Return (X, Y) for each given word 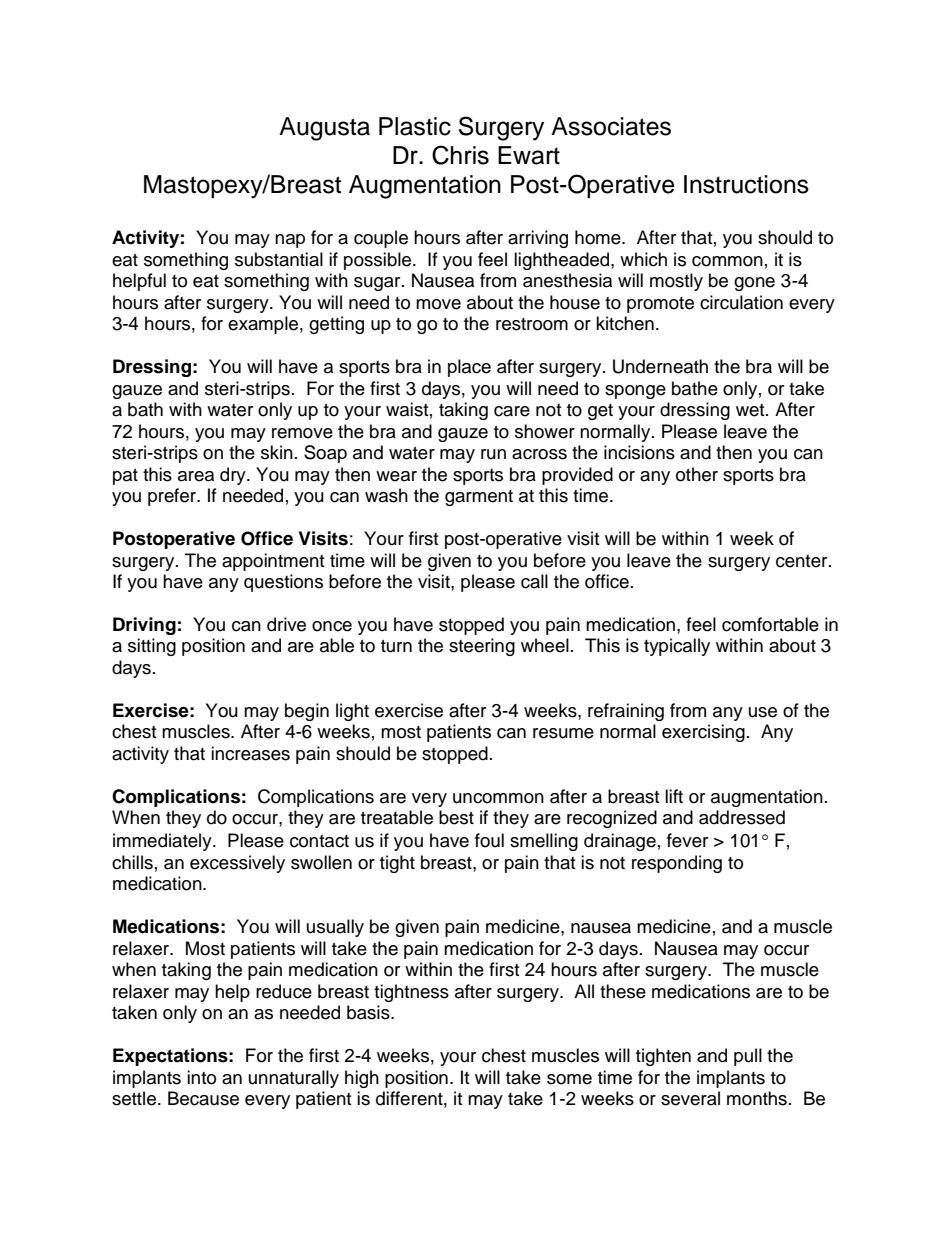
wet (751, 410)
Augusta (324, 129)
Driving (144, 626)
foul (489, 840)
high (362, 1079)
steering (482, 647)
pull (748, 1057)
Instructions (746, 184)
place (469, 368)
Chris (460, 155)
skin (277, 452)
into (201, 1077)
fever (687, 840)
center (803, 561)
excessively (237, 864)
